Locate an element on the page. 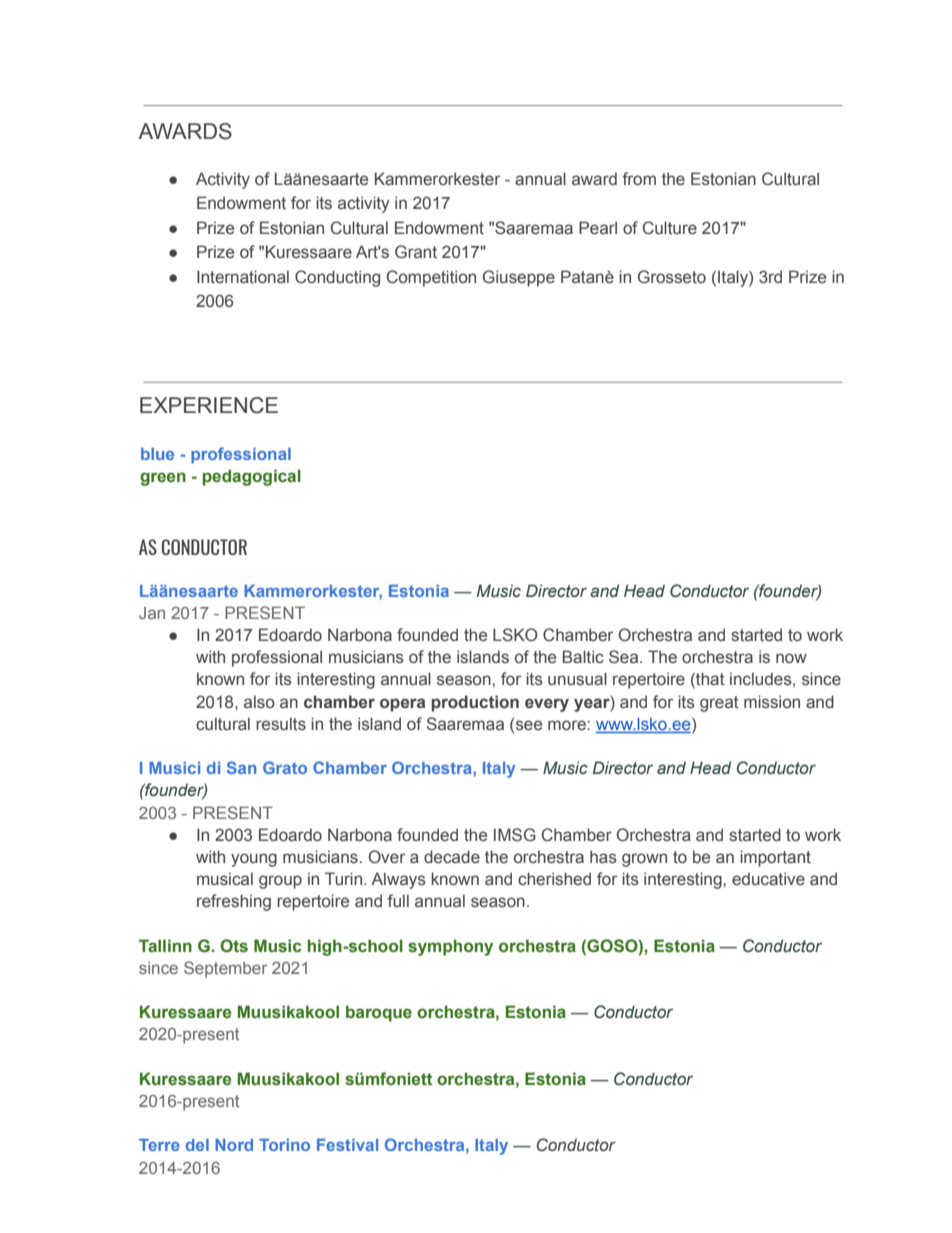 This document has height=1233, width=952. educative is located at coordinates (768, 879).
